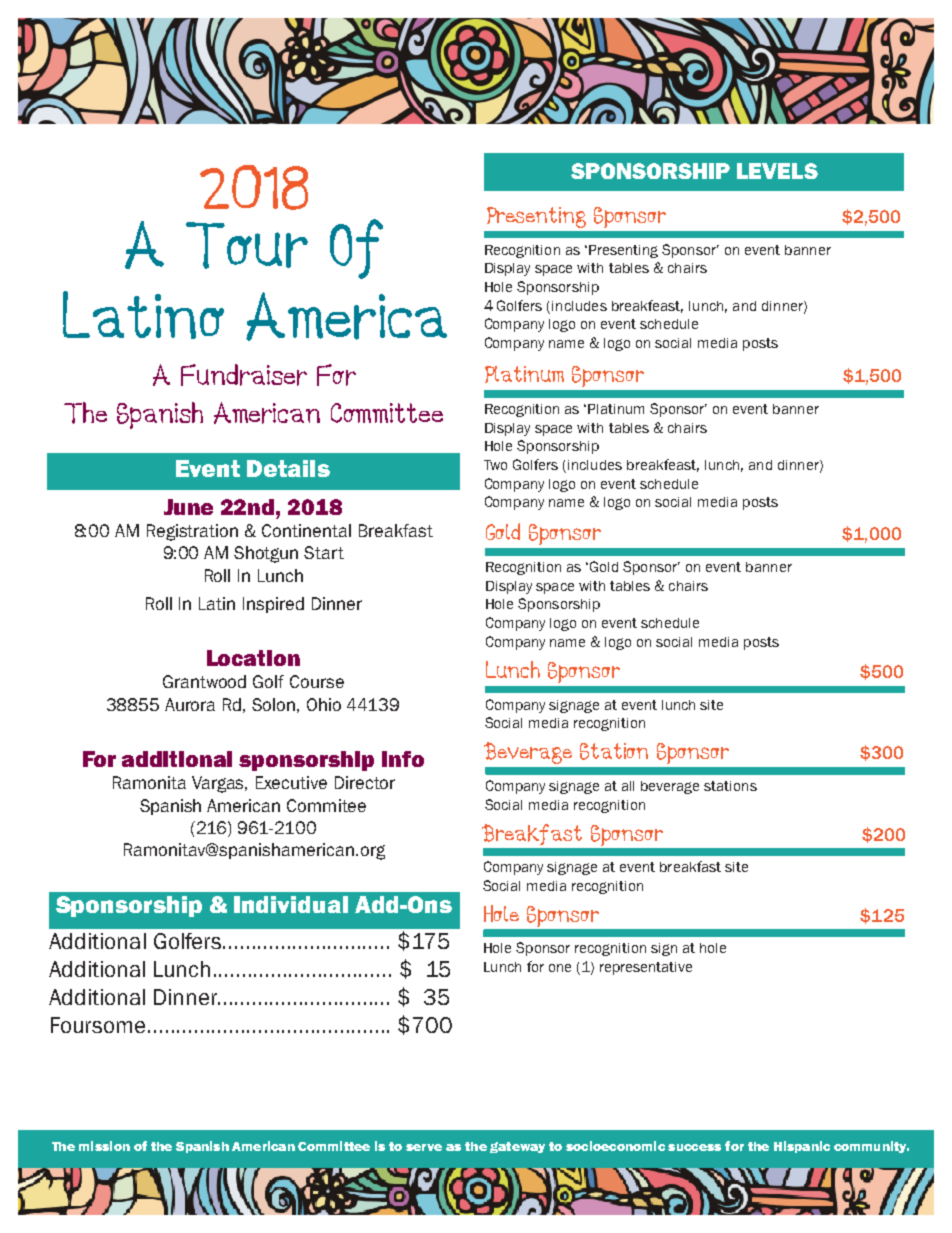 The image size is (952, 1233). I want to click on one, so click(560, 968).
